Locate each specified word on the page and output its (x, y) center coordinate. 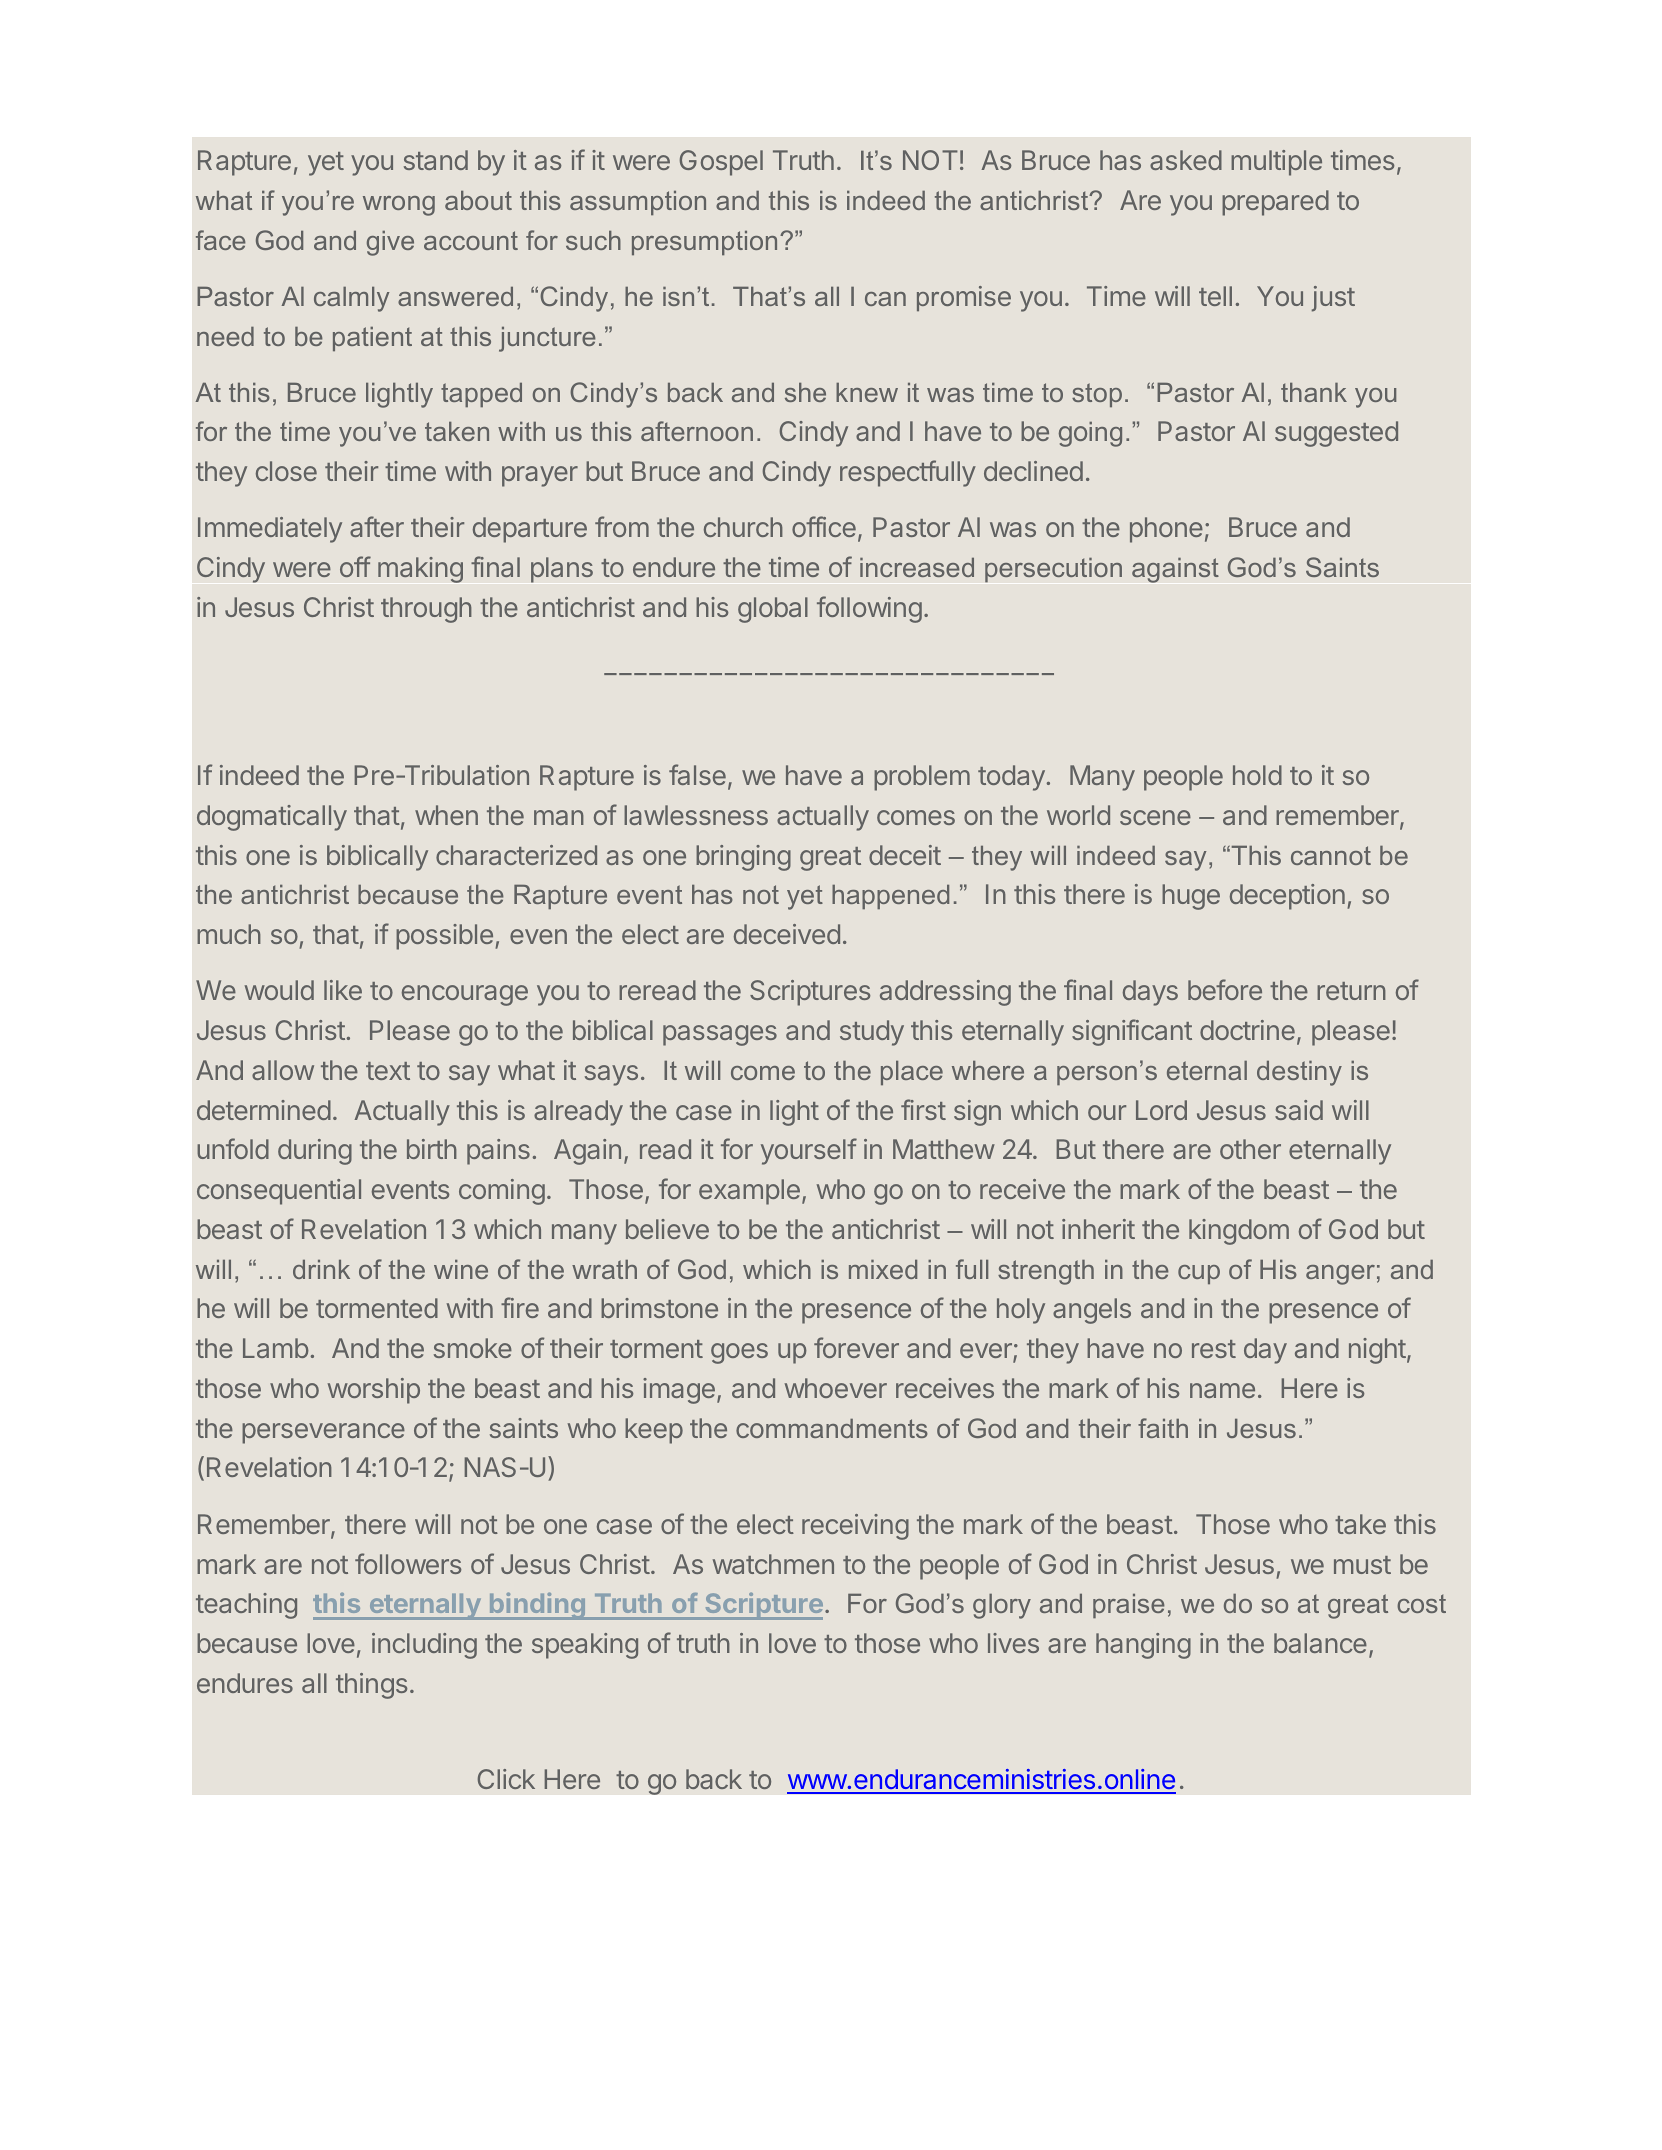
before (1225, 989)
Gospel (721, 163)
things (371, 1686)
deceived (787, 934)
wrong (399, 206)
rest (1214, 1349)
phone (1166, 530)
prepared (1275, 203)
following (869, 609)
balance (1320, 1643)
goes (739, 1353)
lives (1013, 1643)
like (343, 990)
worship (374, 1391)
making (420, 570)
